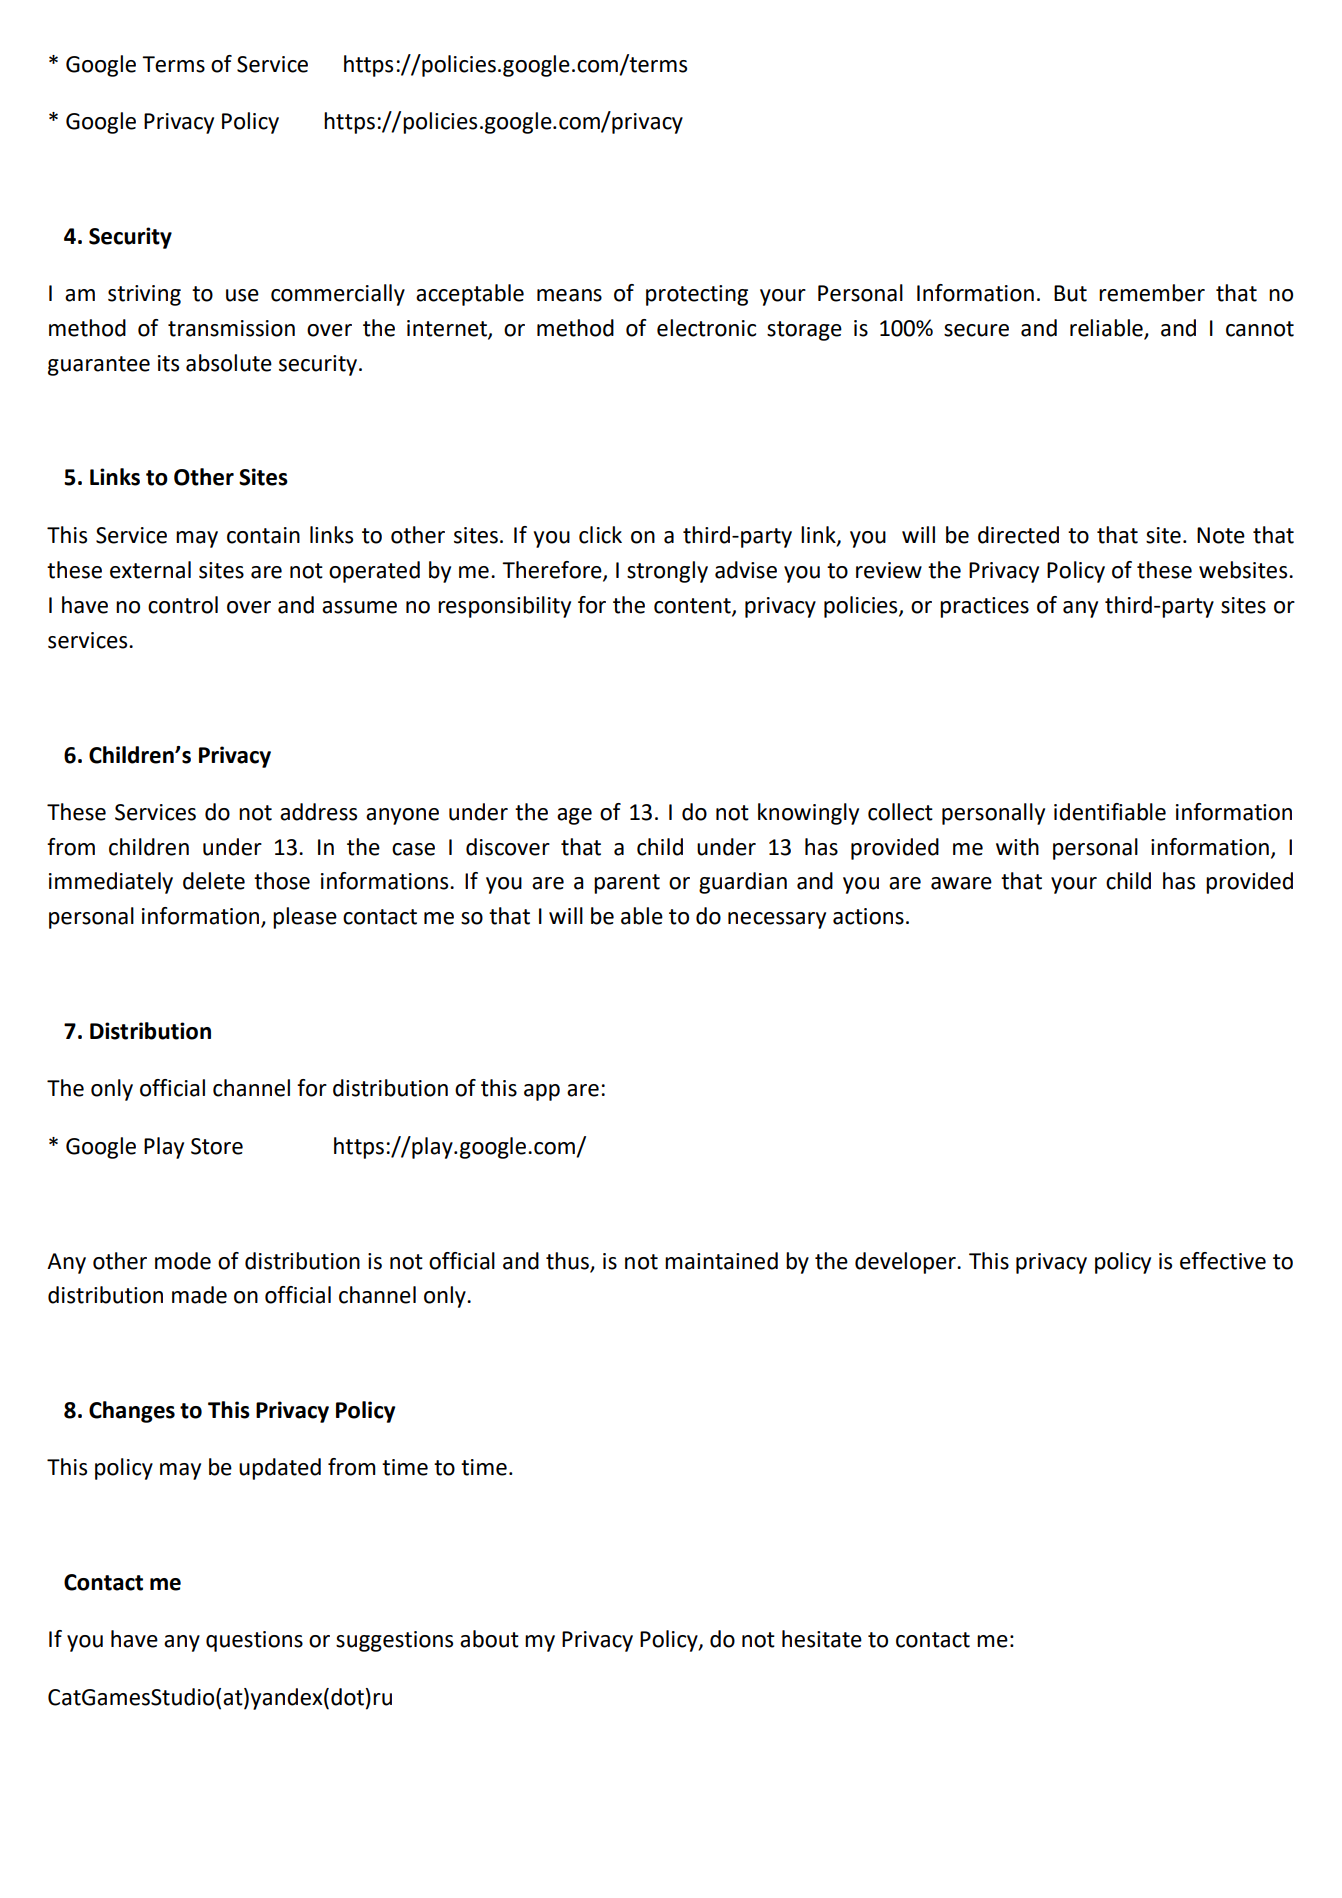  What do you see at coordinates (961, 883) in the screenshot?
I see `aware` at bounding box center [961, 883].
